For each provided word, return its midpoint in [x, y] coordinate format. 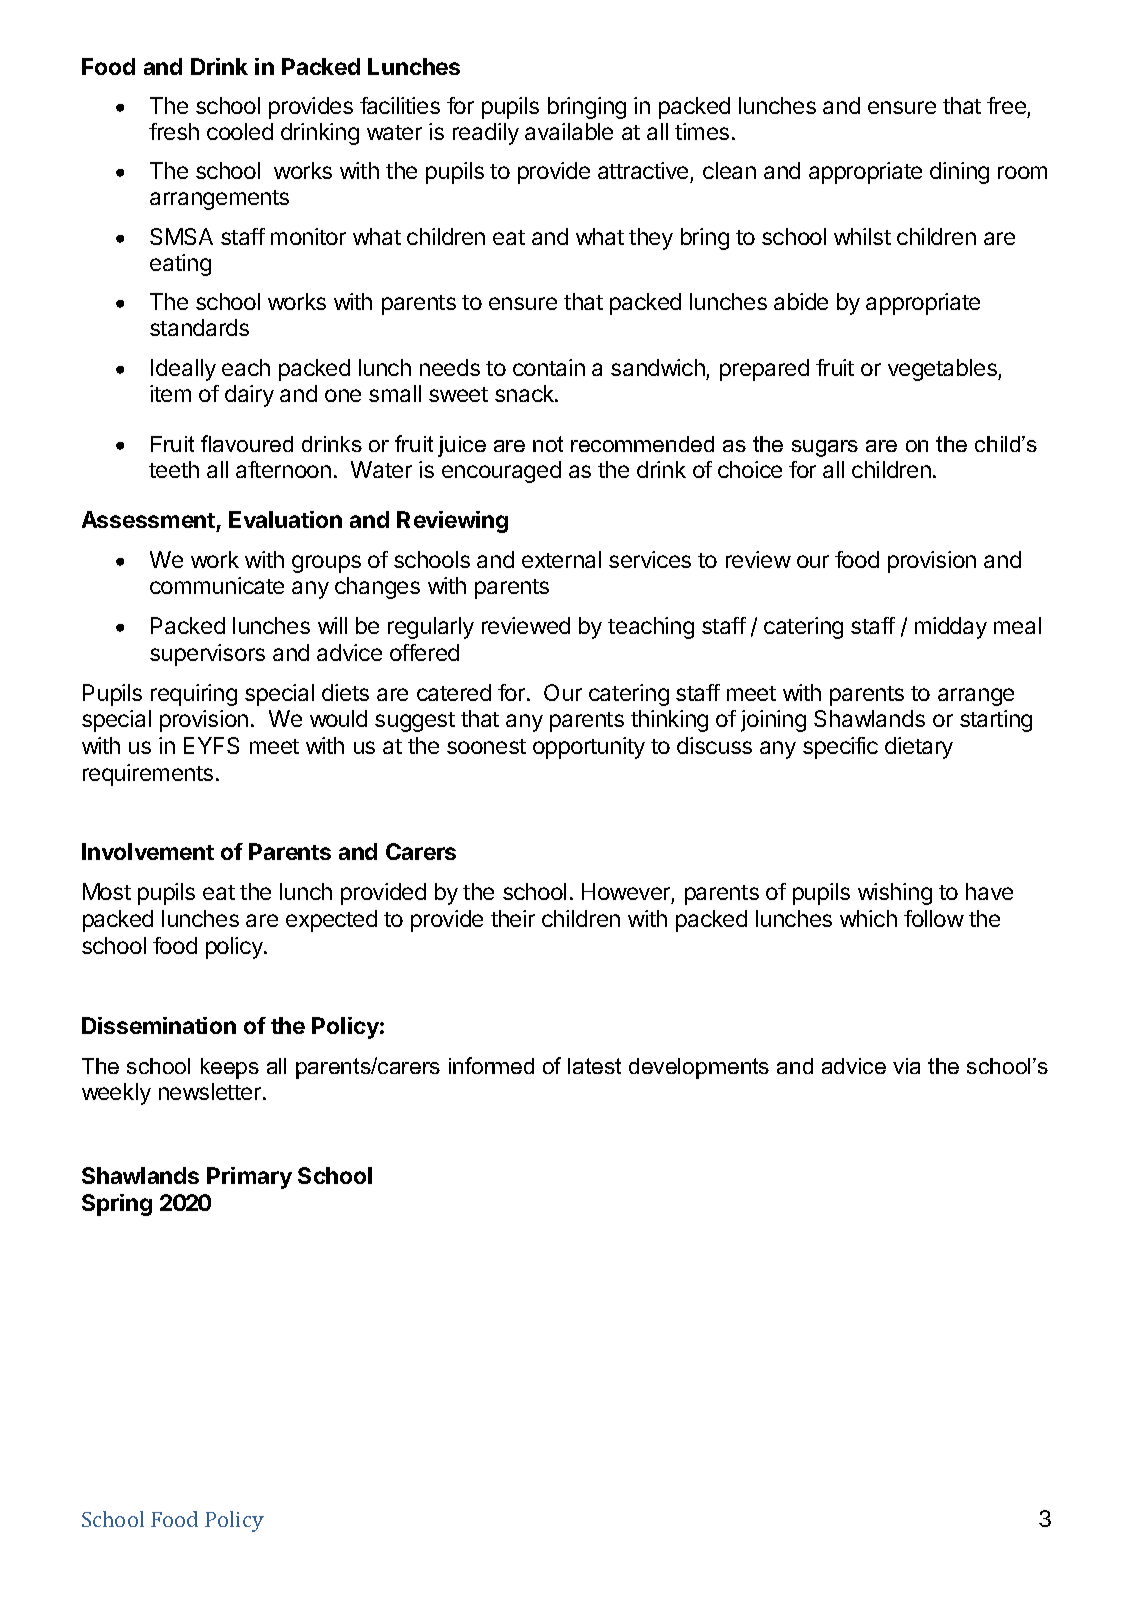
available [569, 131]
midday [951, 628]
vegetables [943, 370]
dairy [249, 396]
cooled [240, 131]
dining [959, 173]
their [513, 918]
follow [934, 918]
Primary [249, 1178]
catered [454, 692]
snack [525, 393]
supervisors [207, 655]
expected [331, 921]
